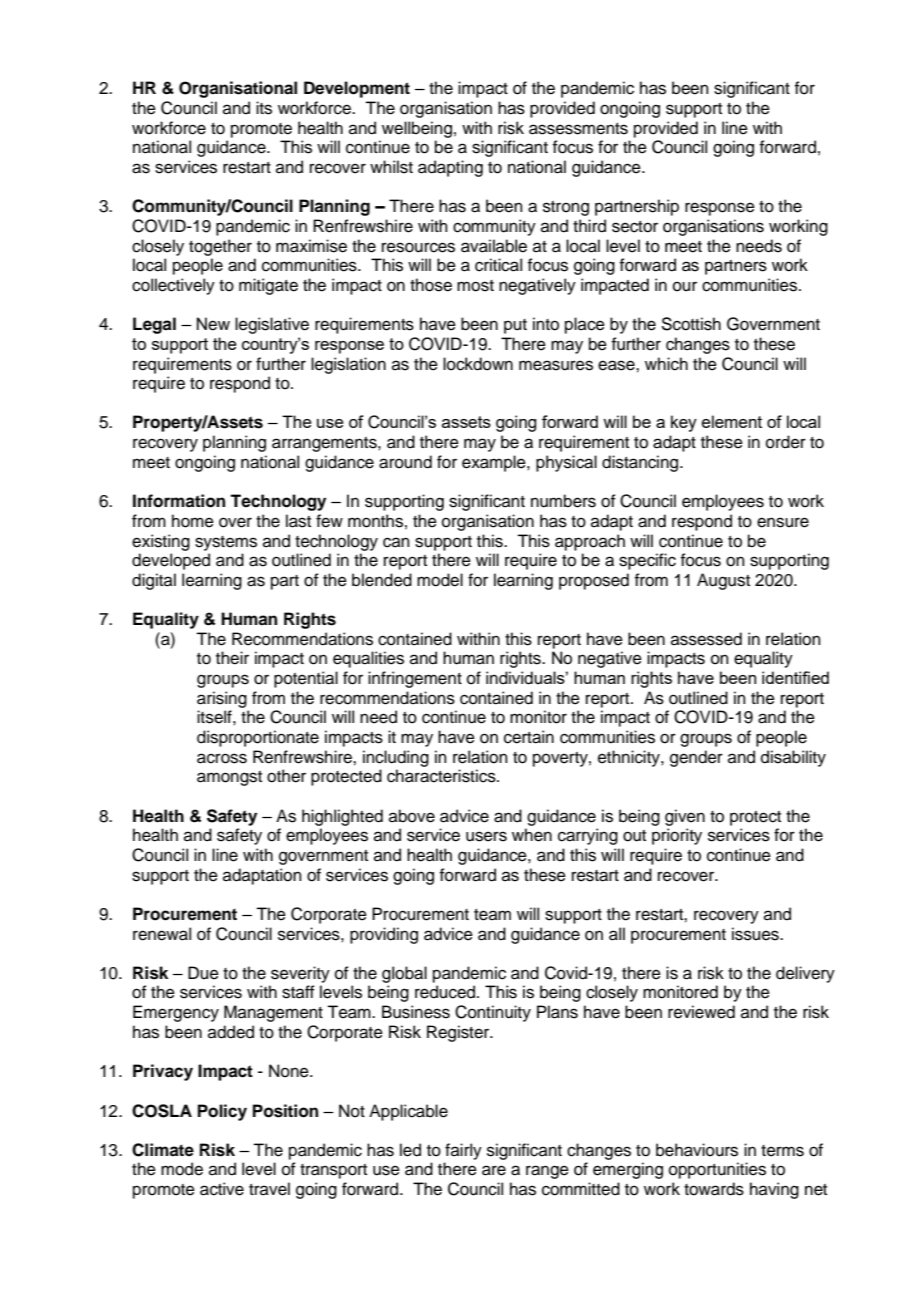  What do you see at coordinates (494, 1170) in the screenshot?
I see `are` at bounding box center [494, 1170].
